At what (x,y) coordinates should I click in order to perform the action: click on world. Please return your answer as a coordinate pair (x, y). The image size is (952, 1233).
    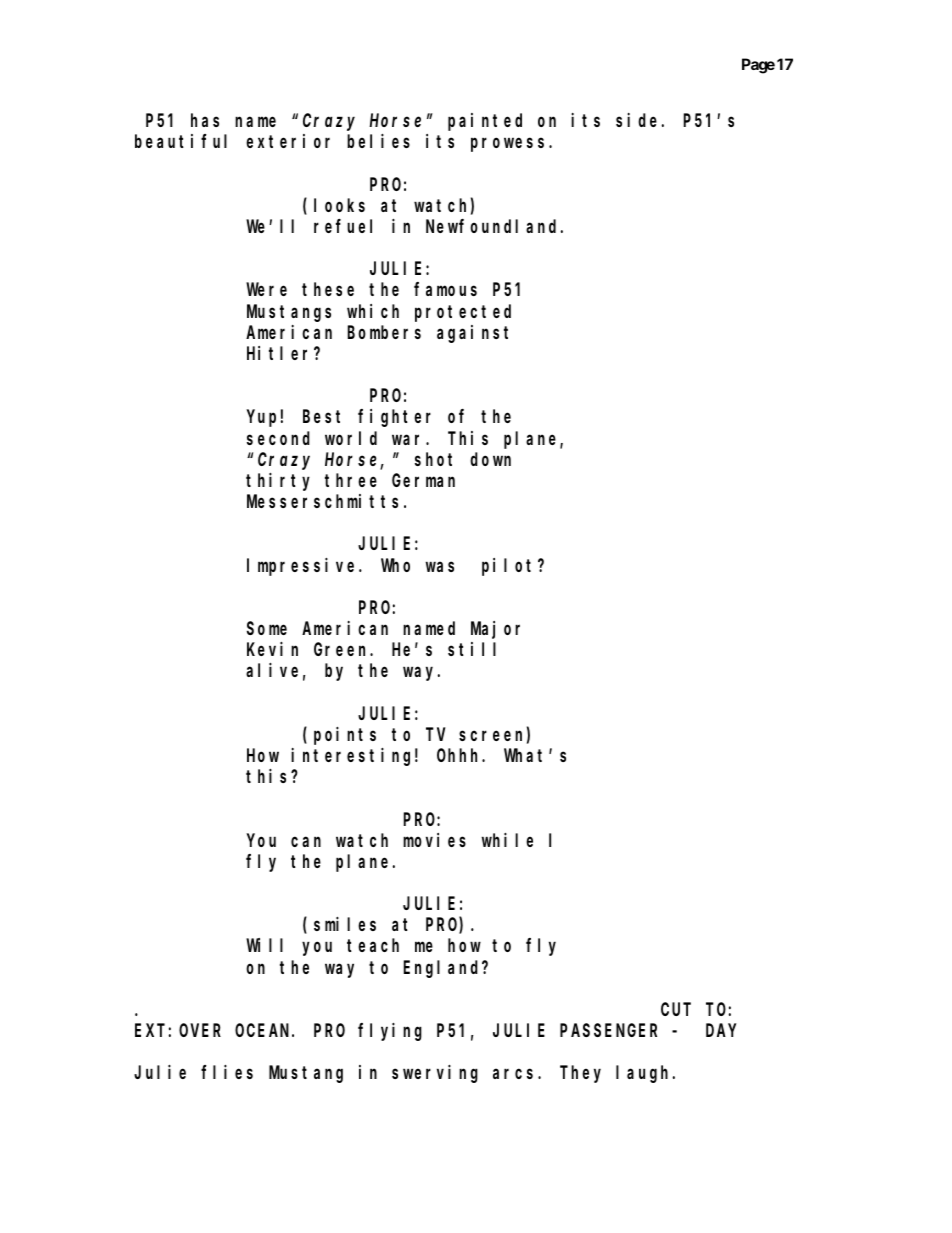
    Looking at the image, I should click on (351, 438).
